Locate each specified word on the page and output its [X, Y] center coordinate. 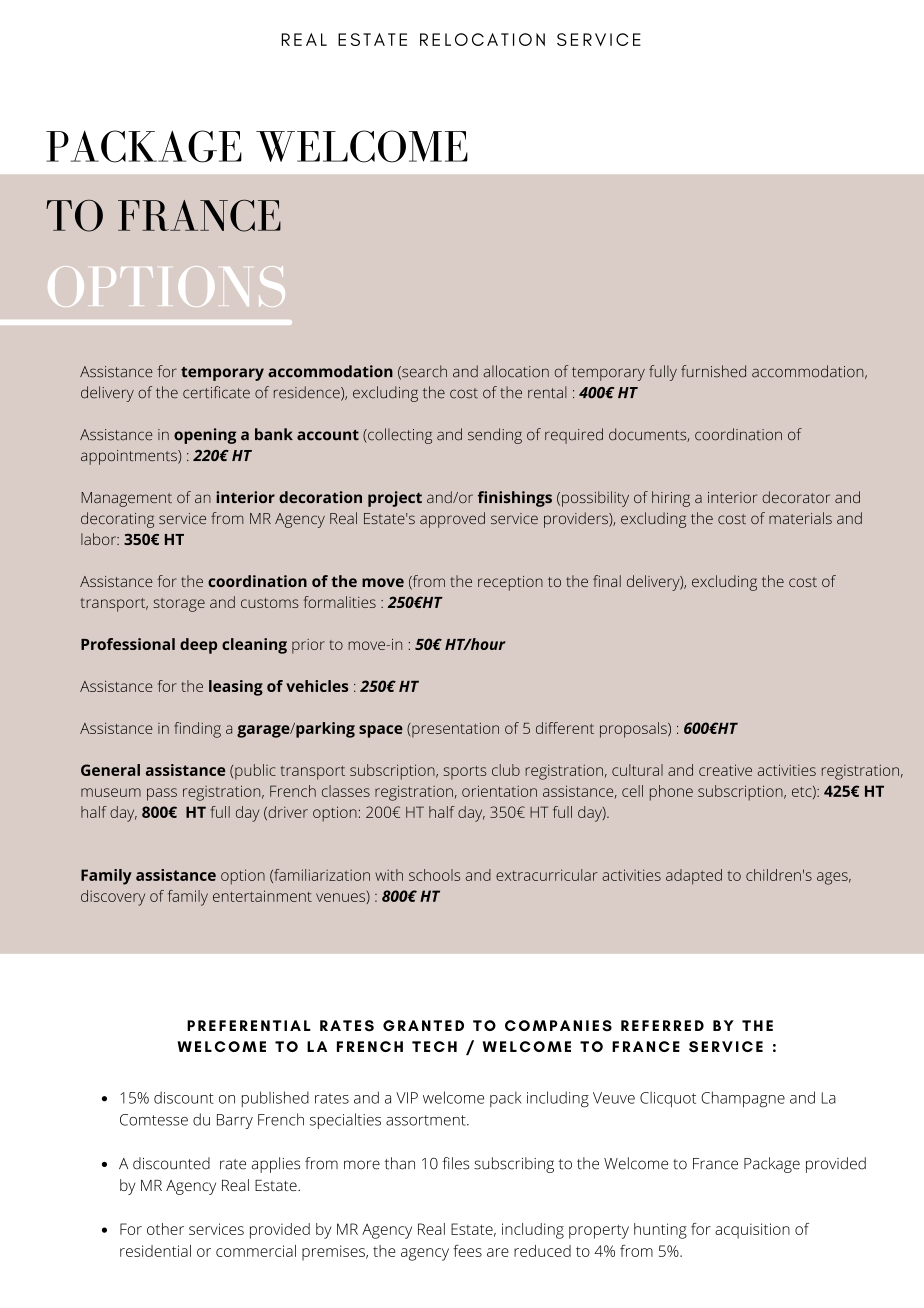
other [165, 1229]
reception [510, 583]
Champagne [743, 1099]
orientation [499, 791]
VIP [407, 1098]
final [607, 581]
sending [495, 436]
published [275, 1099]
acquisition [752, 1231]
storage [179, 605]
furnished [713, 371]
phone [671, 793]
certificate [216, 392]
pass [162, 794]
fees [467, 1250]
